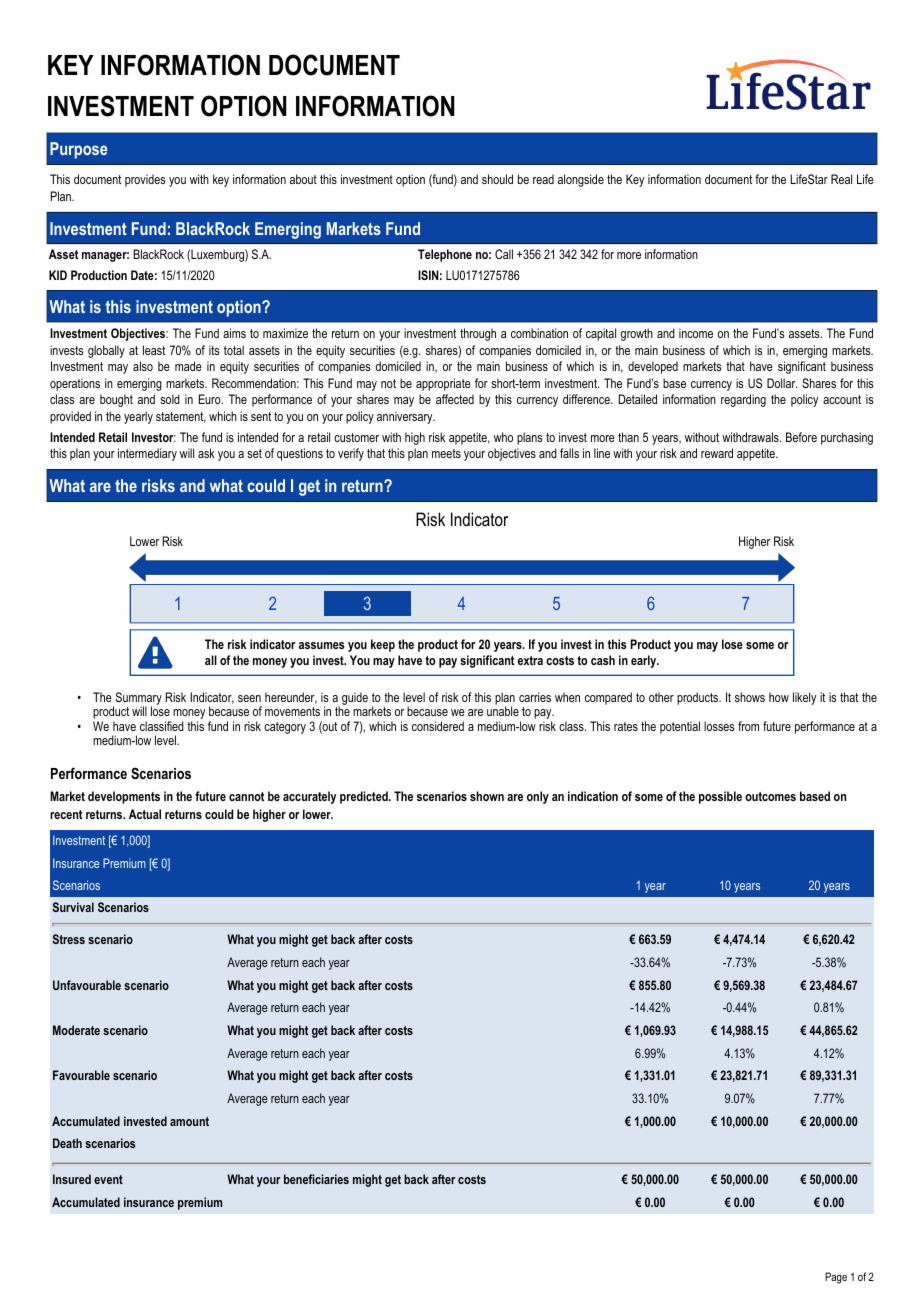 Image resolution: width=924 pixels, height=1308 pixels. What do you see at coordinates (68, 939) in the document?
I see `Stress` at bounding box center [68, 939].
